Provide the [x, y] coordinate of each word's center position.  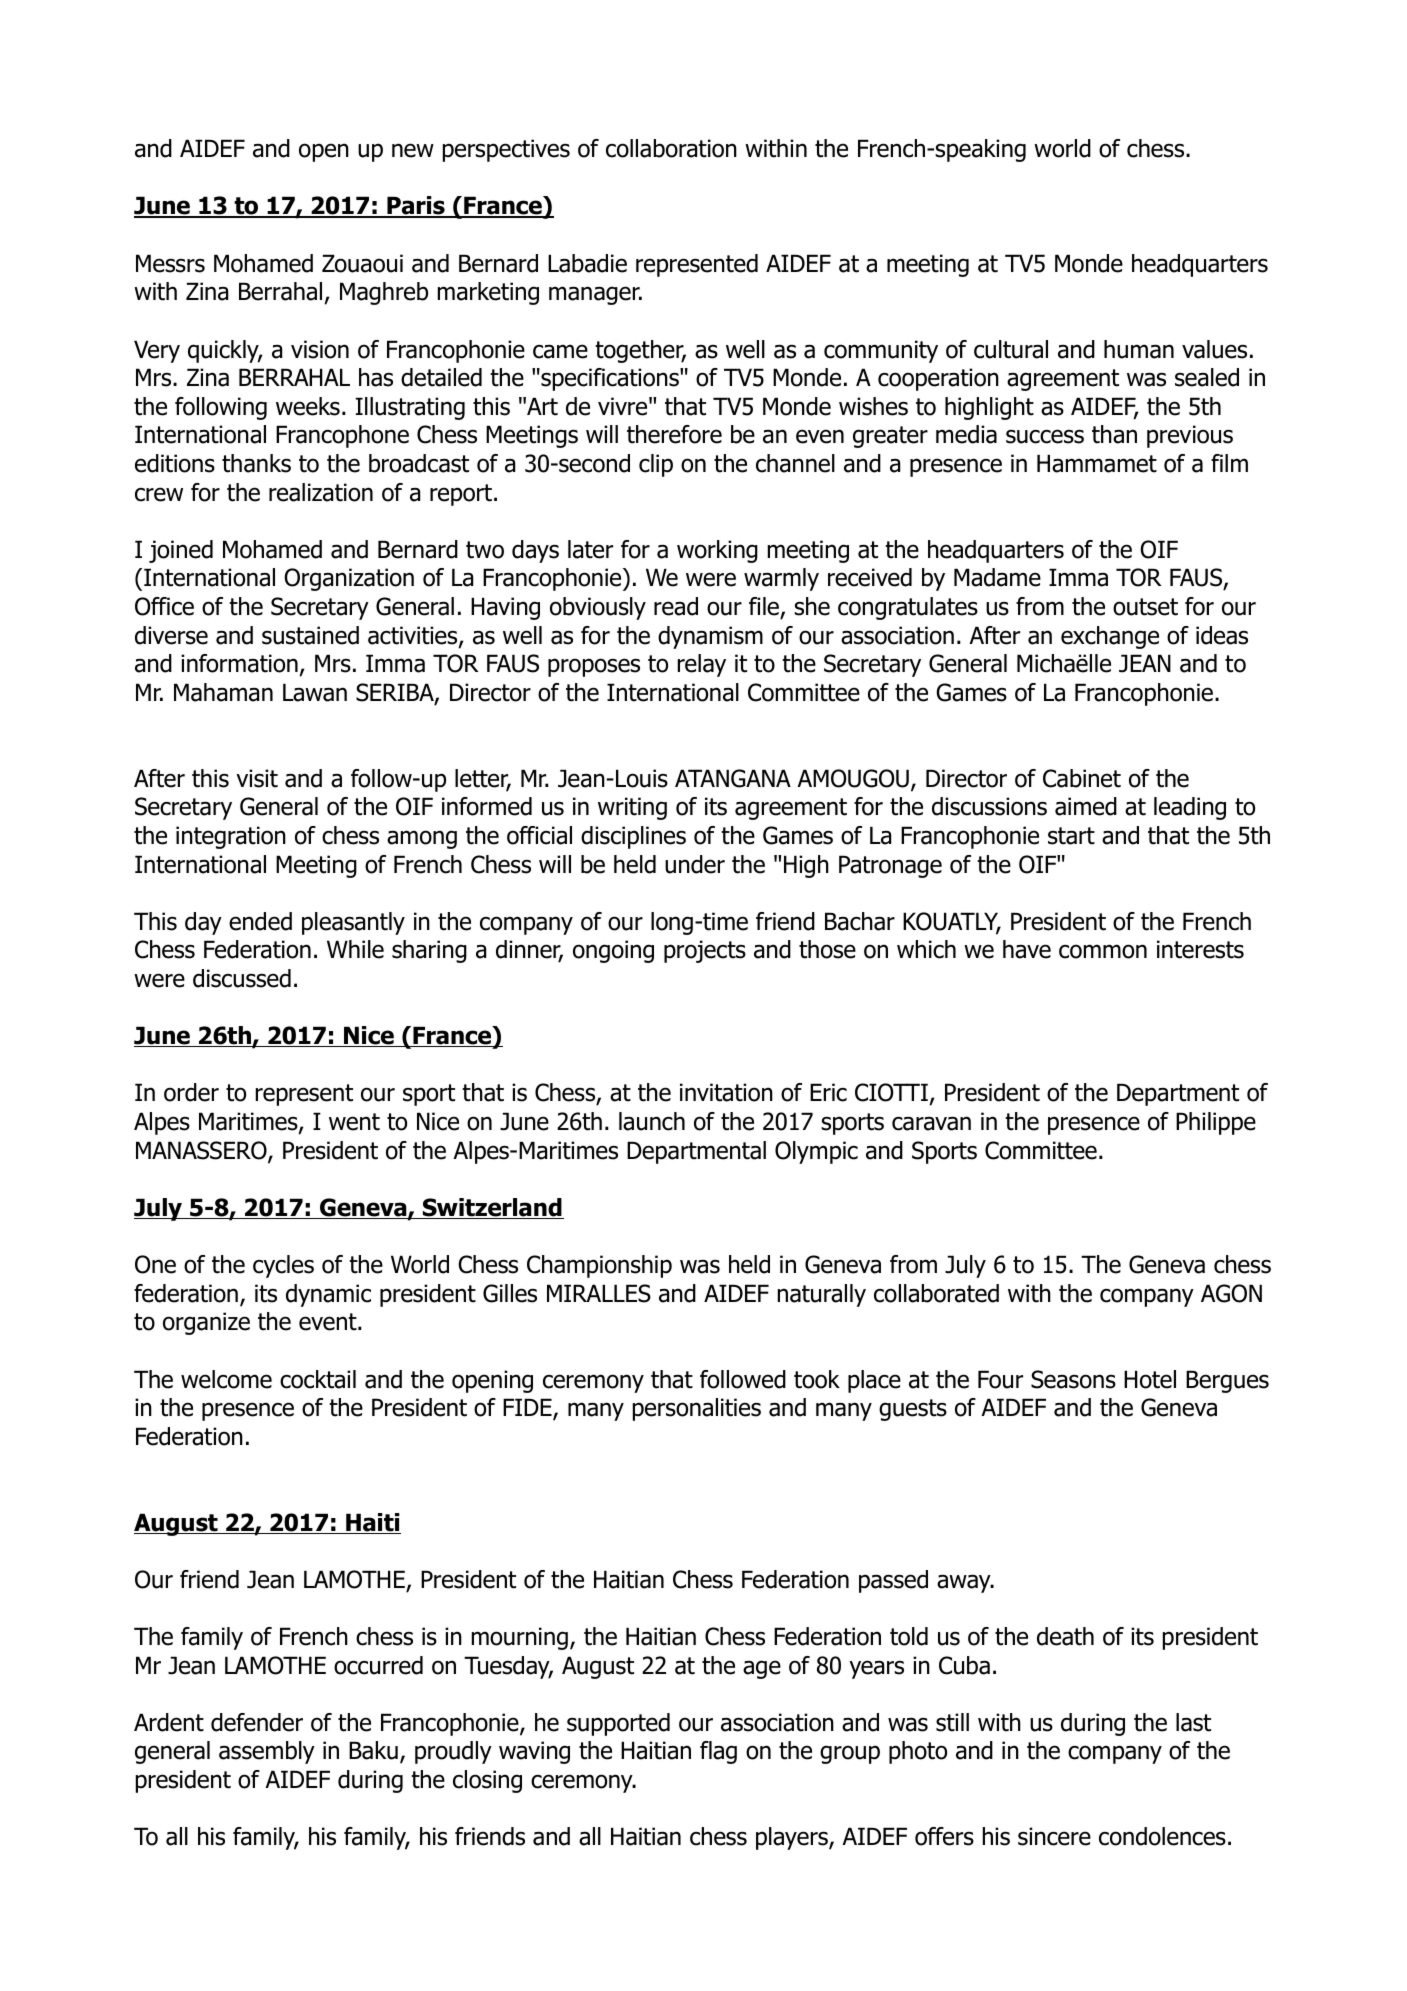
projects [705, 951]
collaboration [671, 148]
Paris [416, 207]
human [1139, 349]
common [1103, 951]
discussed [242, 978]
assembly [267, 1752]
